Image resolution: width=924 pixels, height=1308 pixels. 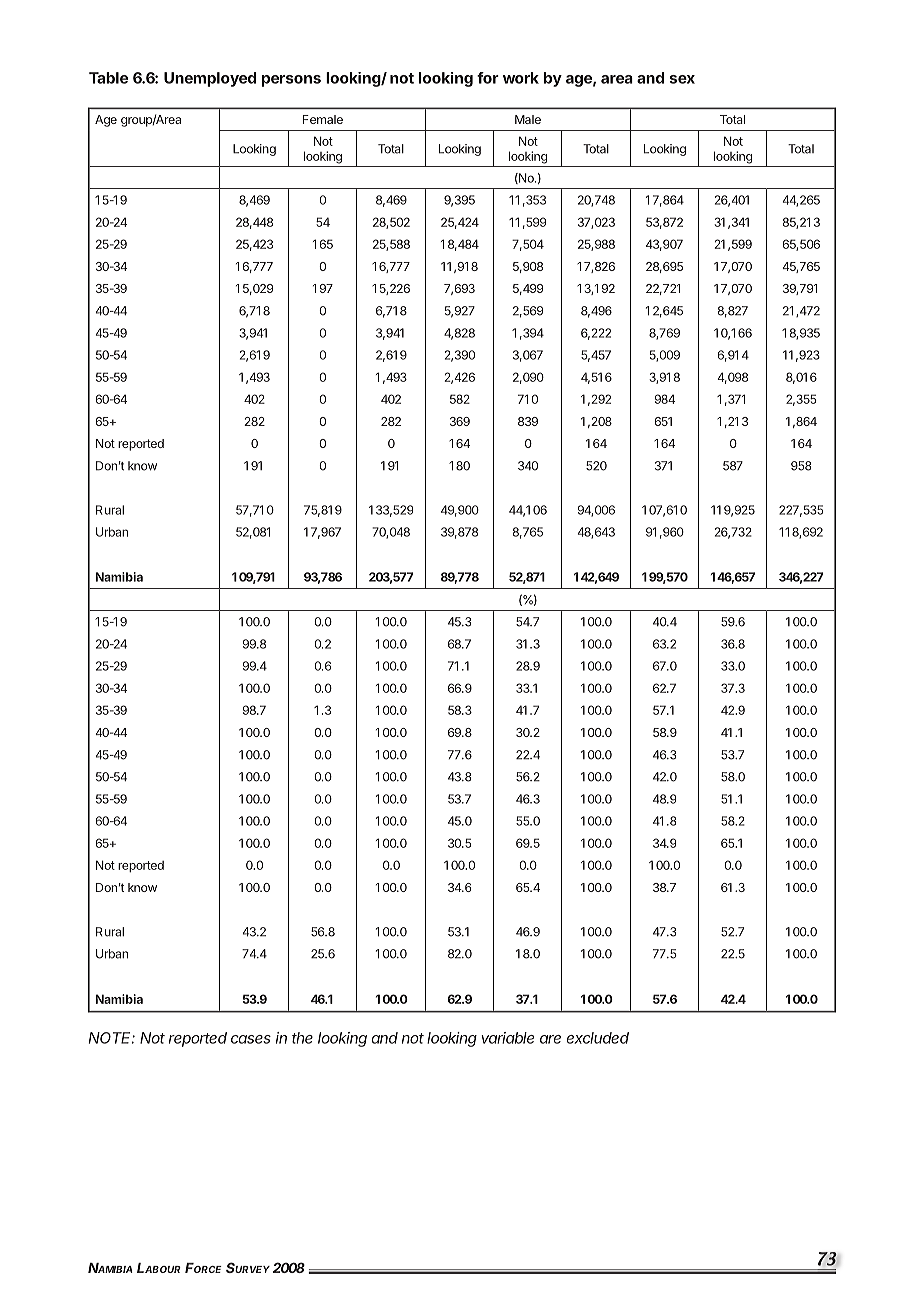 I want to click on sex, so click(x=682, y=79).
